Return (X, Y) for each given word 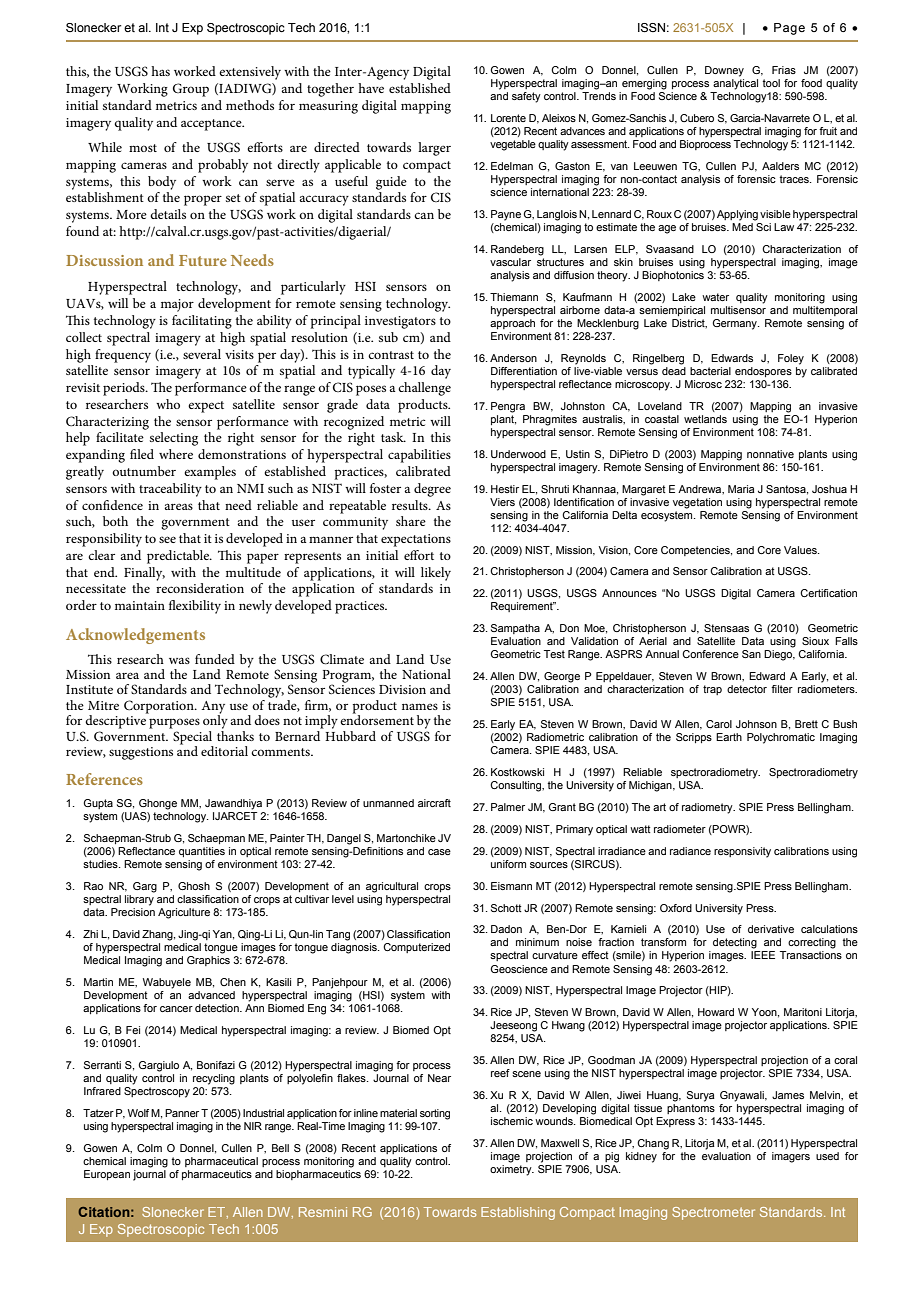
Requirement (523, 607)
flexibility (195, 607)
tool (771, 83)
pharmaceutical (221, 1162)
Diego (779, 655)
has (160, 71)
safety (526, 97)
